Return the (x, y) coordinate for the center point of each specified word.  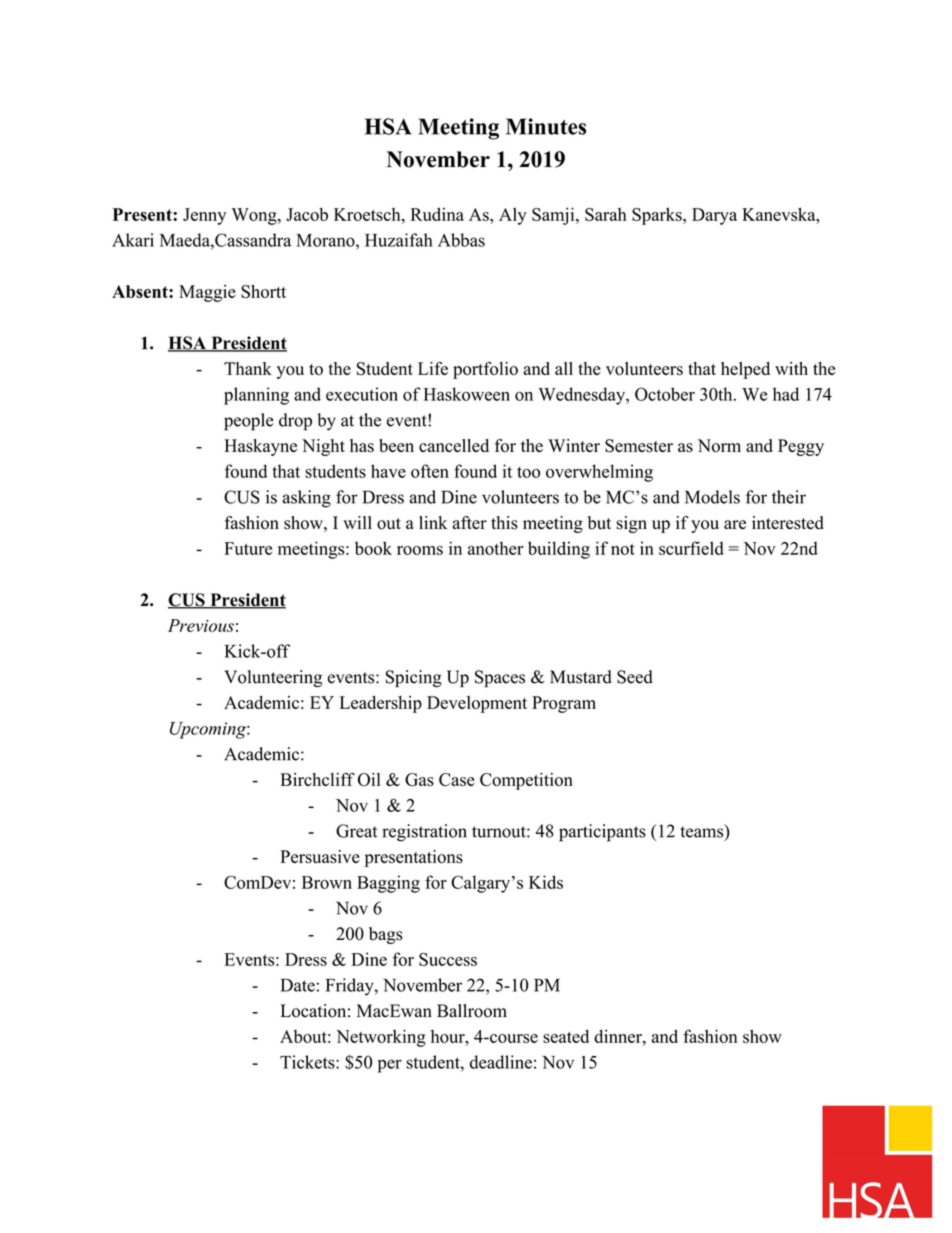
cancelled (454, 445)
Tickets (308, 1062)
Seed (635, 677)
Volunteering (273, 678)
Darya (714, 216)
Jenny (204, 216)
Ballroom (472, 1011)
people (249, 422)
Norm (719, 446)
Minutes (546, 126)
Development (477, 704)
